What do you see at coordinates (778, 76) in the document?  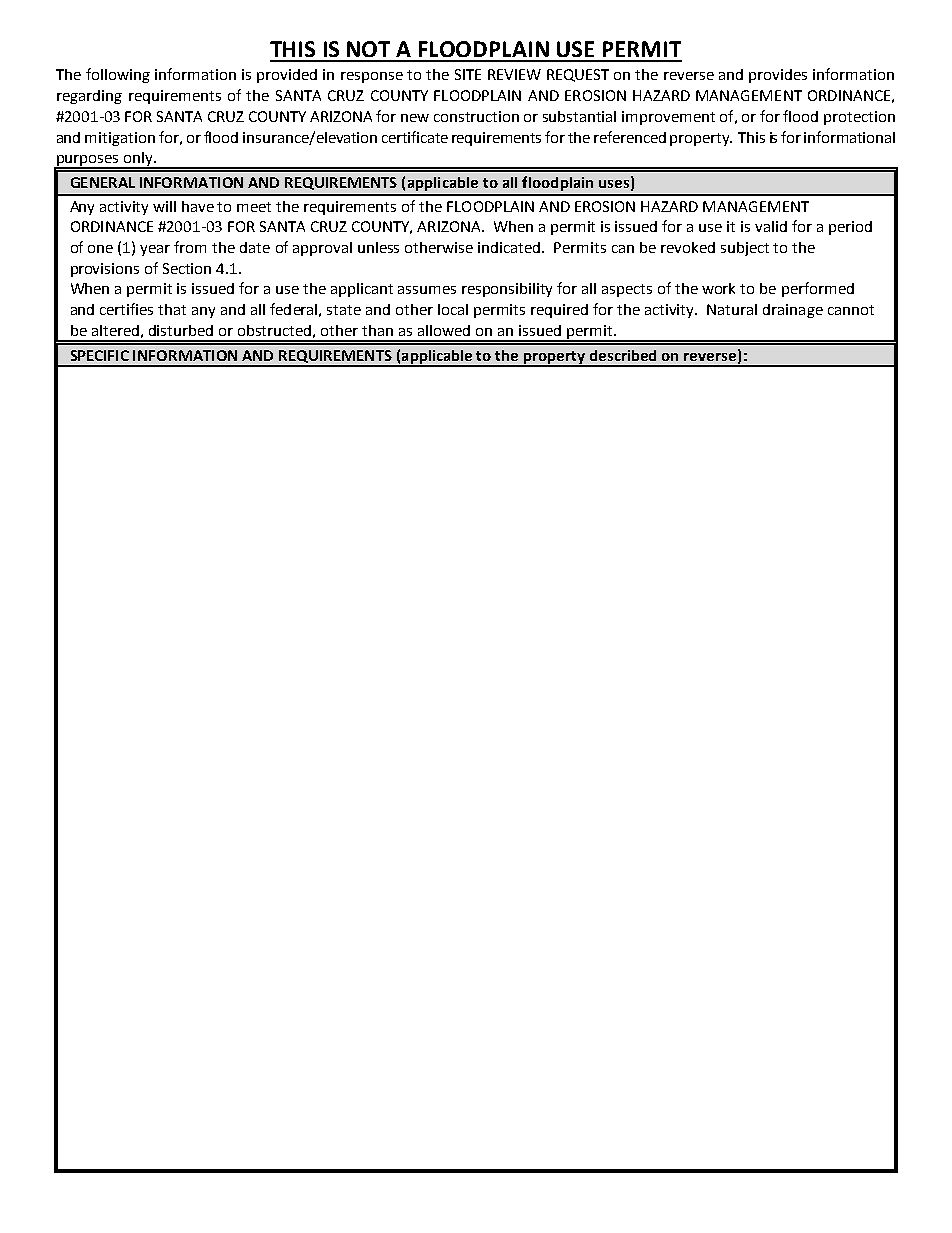 I see `provides` at bounding box center [778, 76].
